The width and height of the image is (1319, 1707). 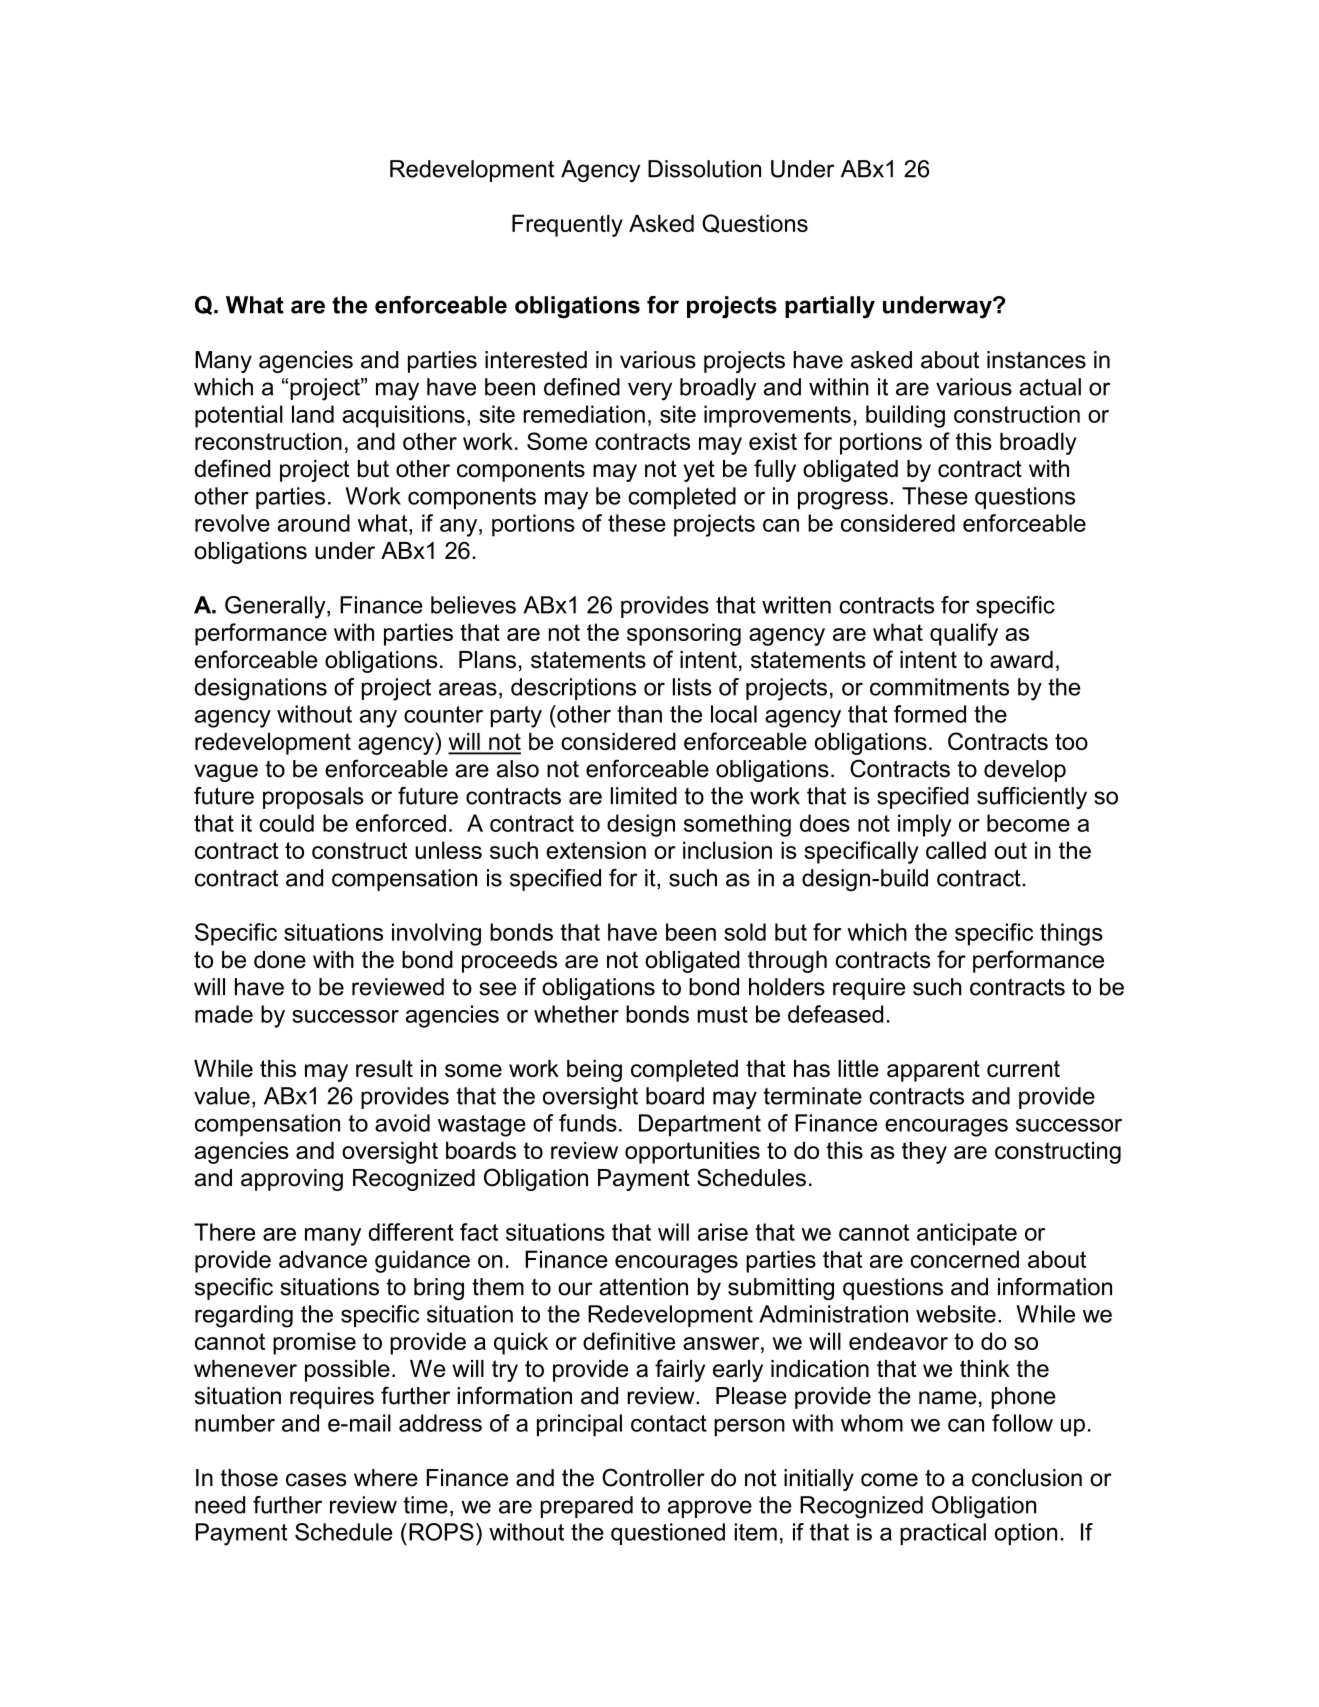 I want to click on apparent, so click(x=933, y=1071).
